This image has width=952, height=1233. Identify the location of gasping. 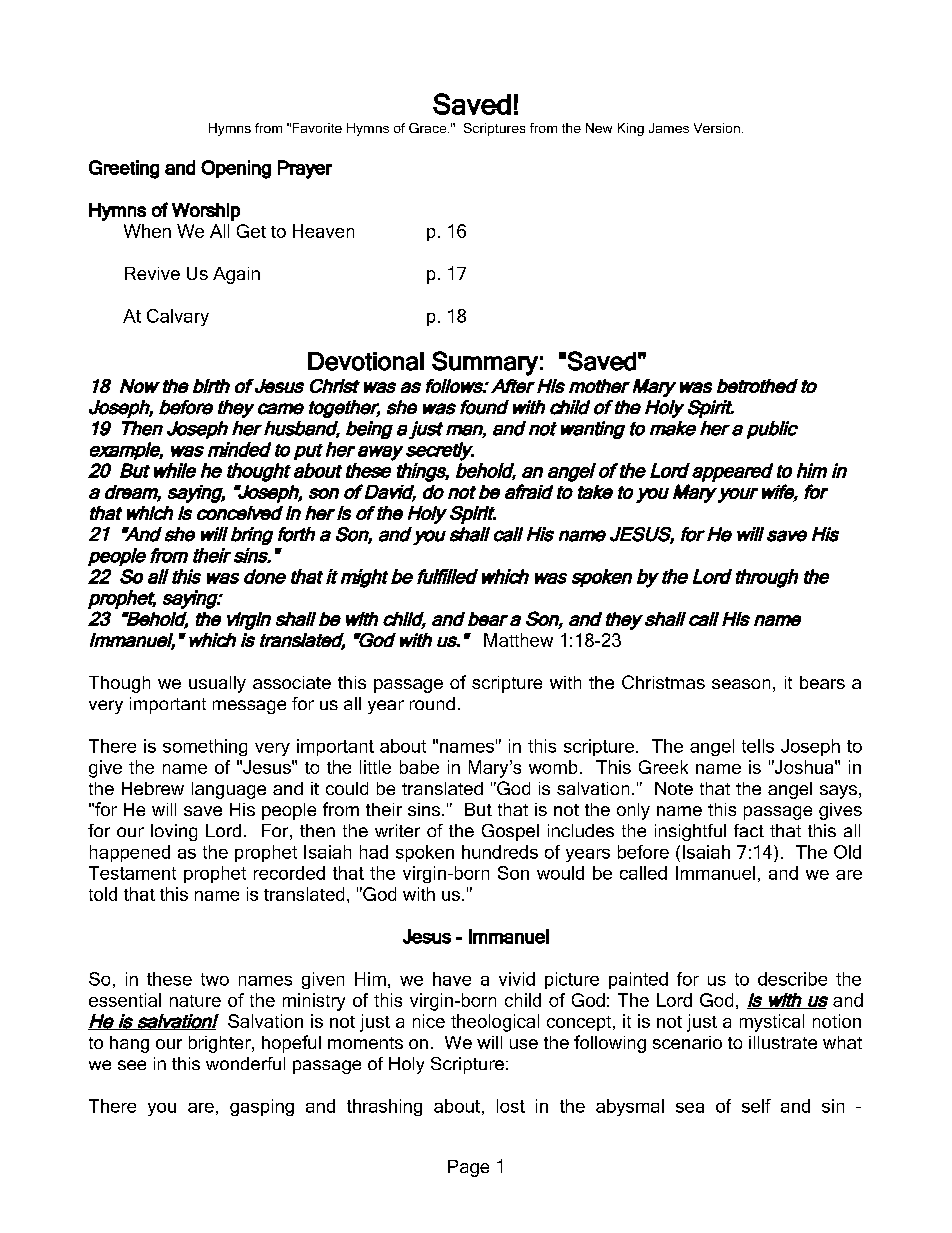
(262, 1107).
